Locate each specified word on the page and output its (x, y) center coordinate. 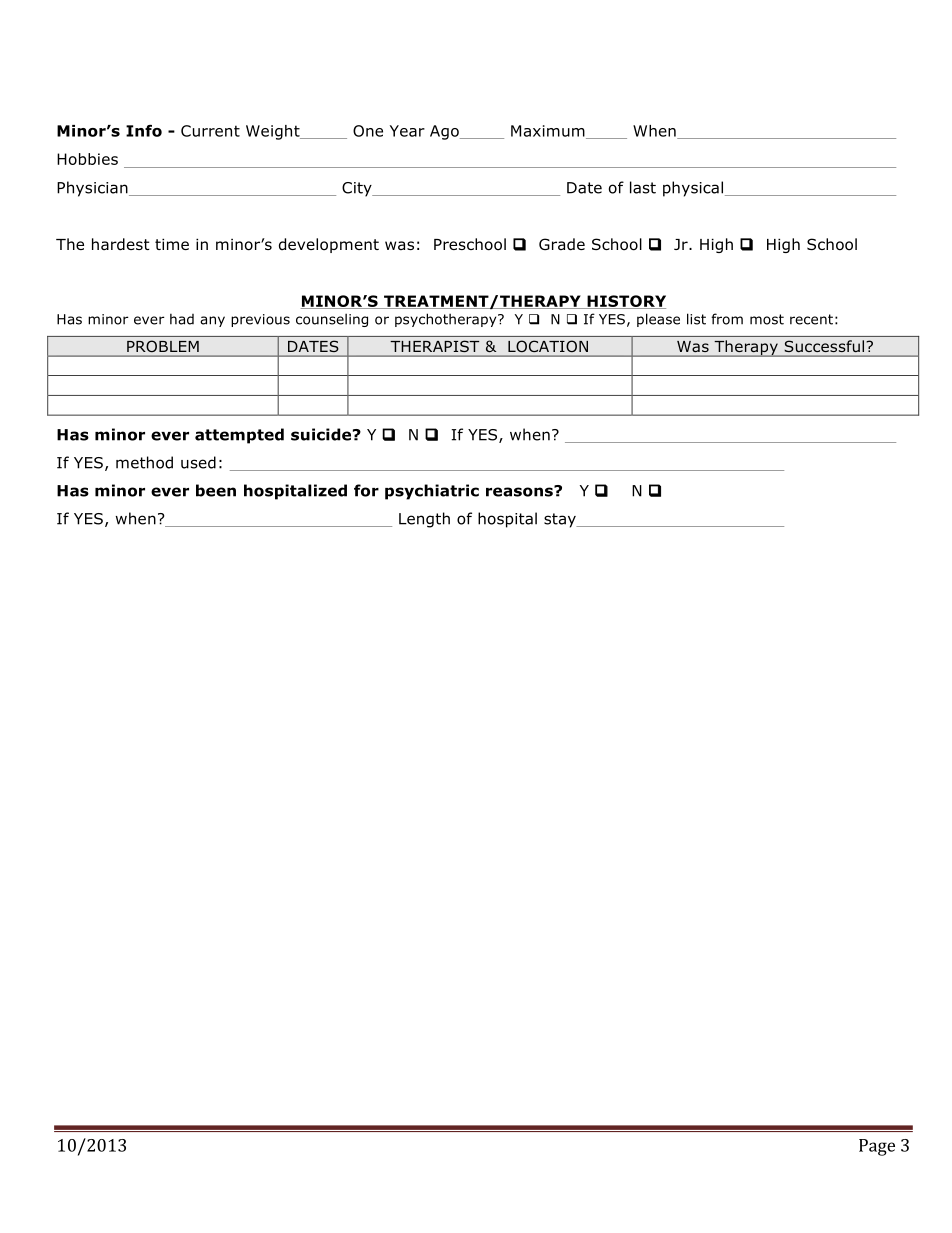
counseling (332, 320)
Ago (445, 132)
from (727, 319)
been (216, 490)
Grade (562, 244)
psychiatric (432, 492)
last (643, 187)
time (172, 244)
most (767, 319)
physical (693, 189)
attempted (239, 436)
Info (144, 131)
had (182, 319)
